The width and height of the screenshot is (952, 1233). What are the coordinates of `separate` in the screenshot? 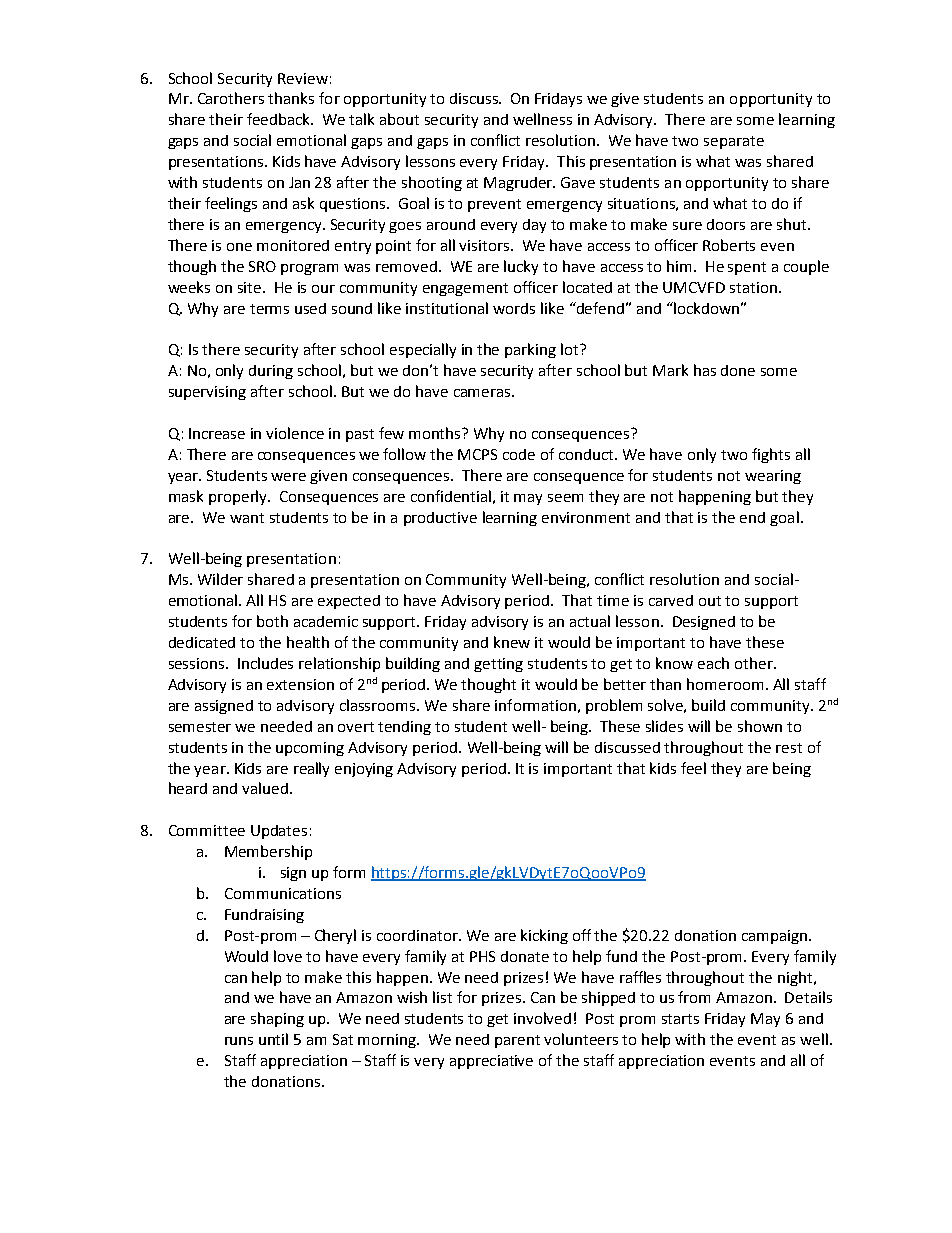 It's located at (734, 142).
